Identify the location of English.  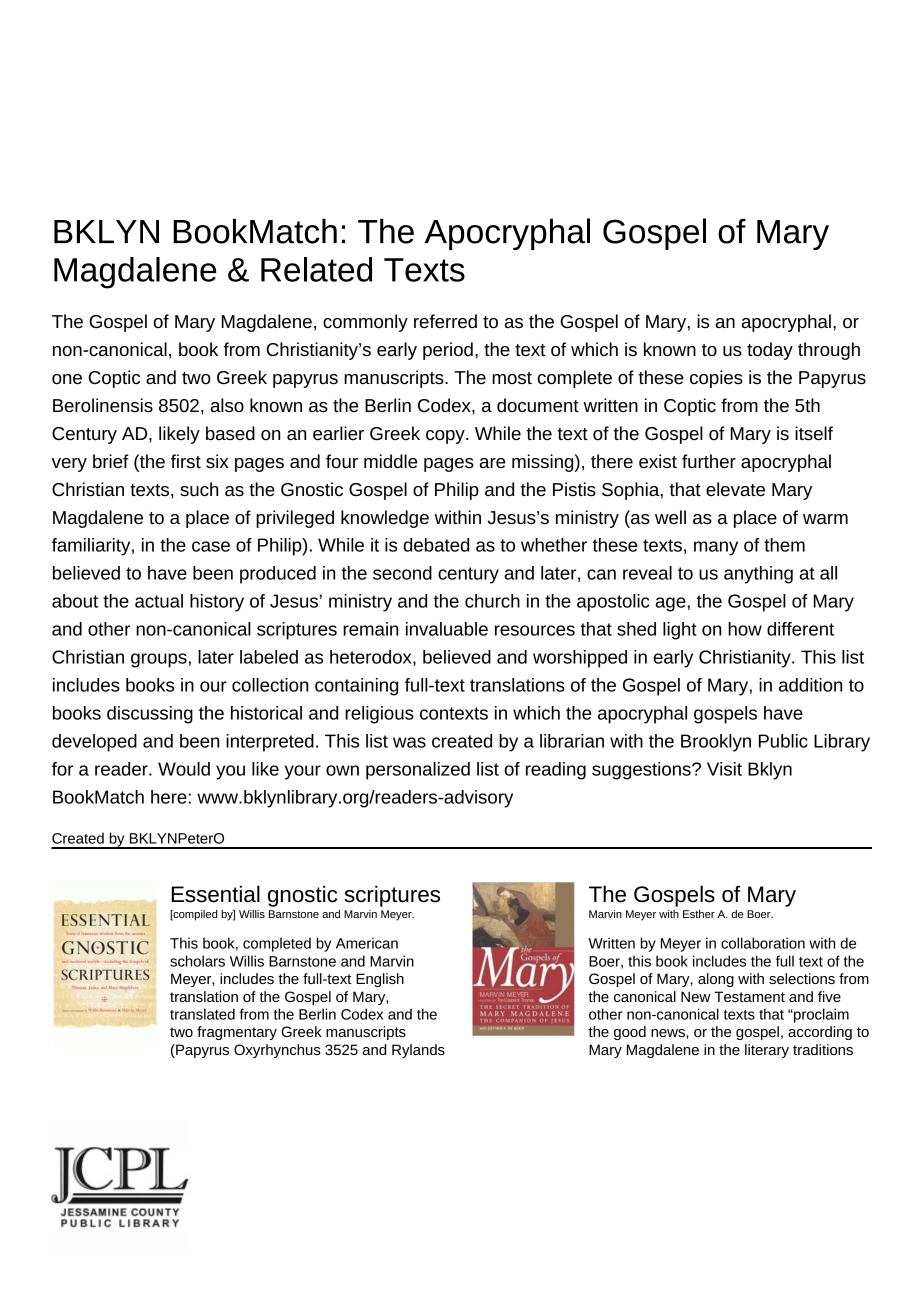
(380, 980).
